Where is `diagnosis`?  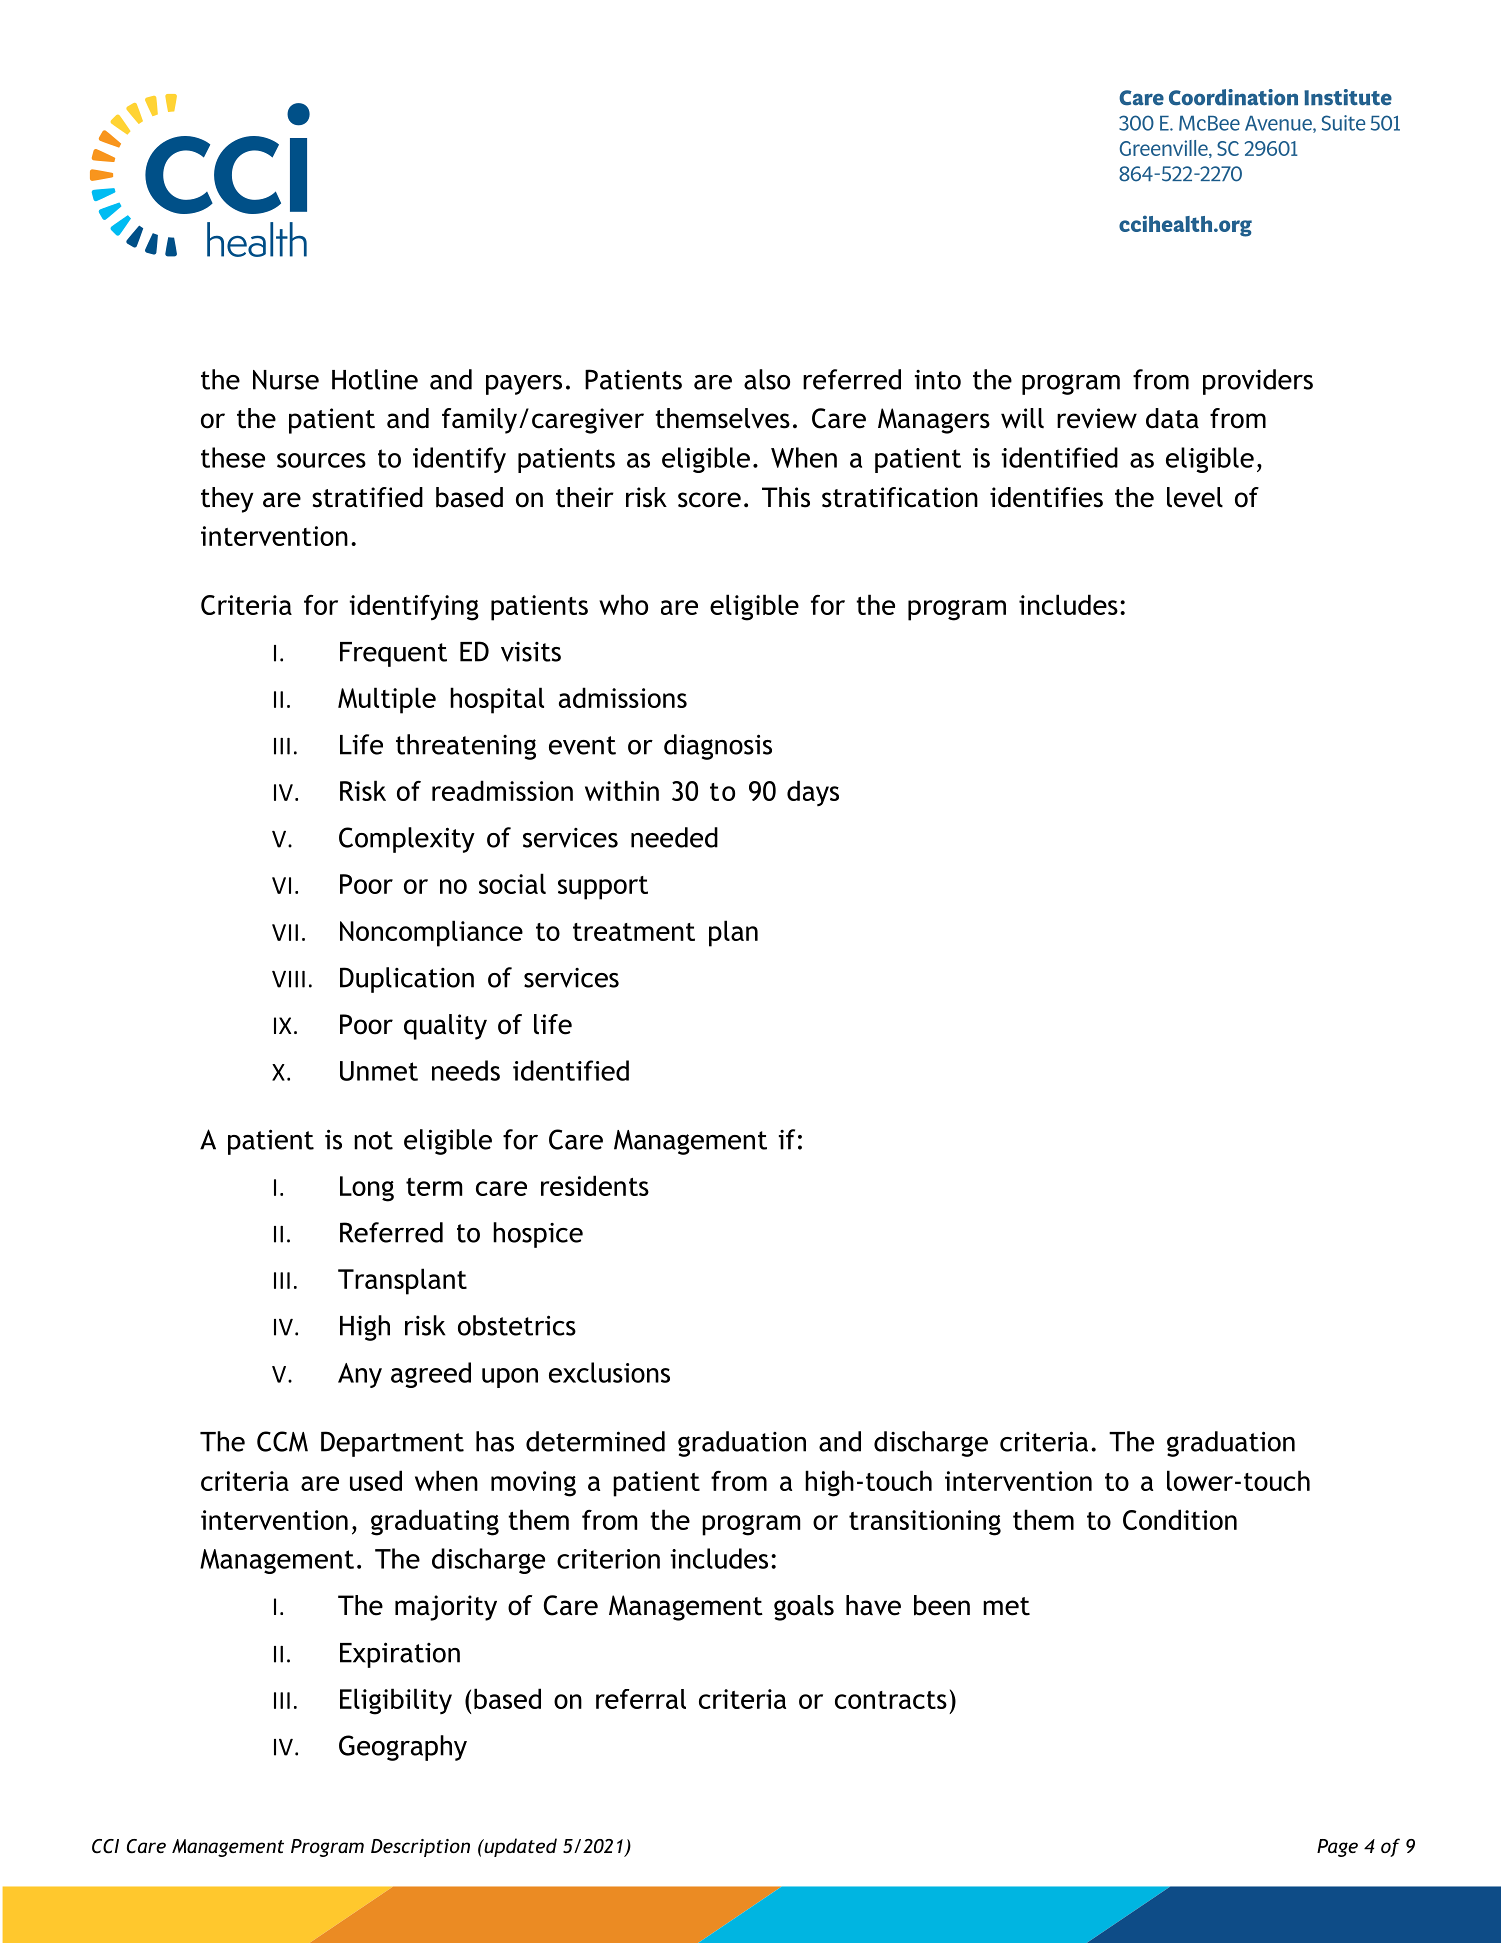 diagnosis is located at coordinates (718, 747).
